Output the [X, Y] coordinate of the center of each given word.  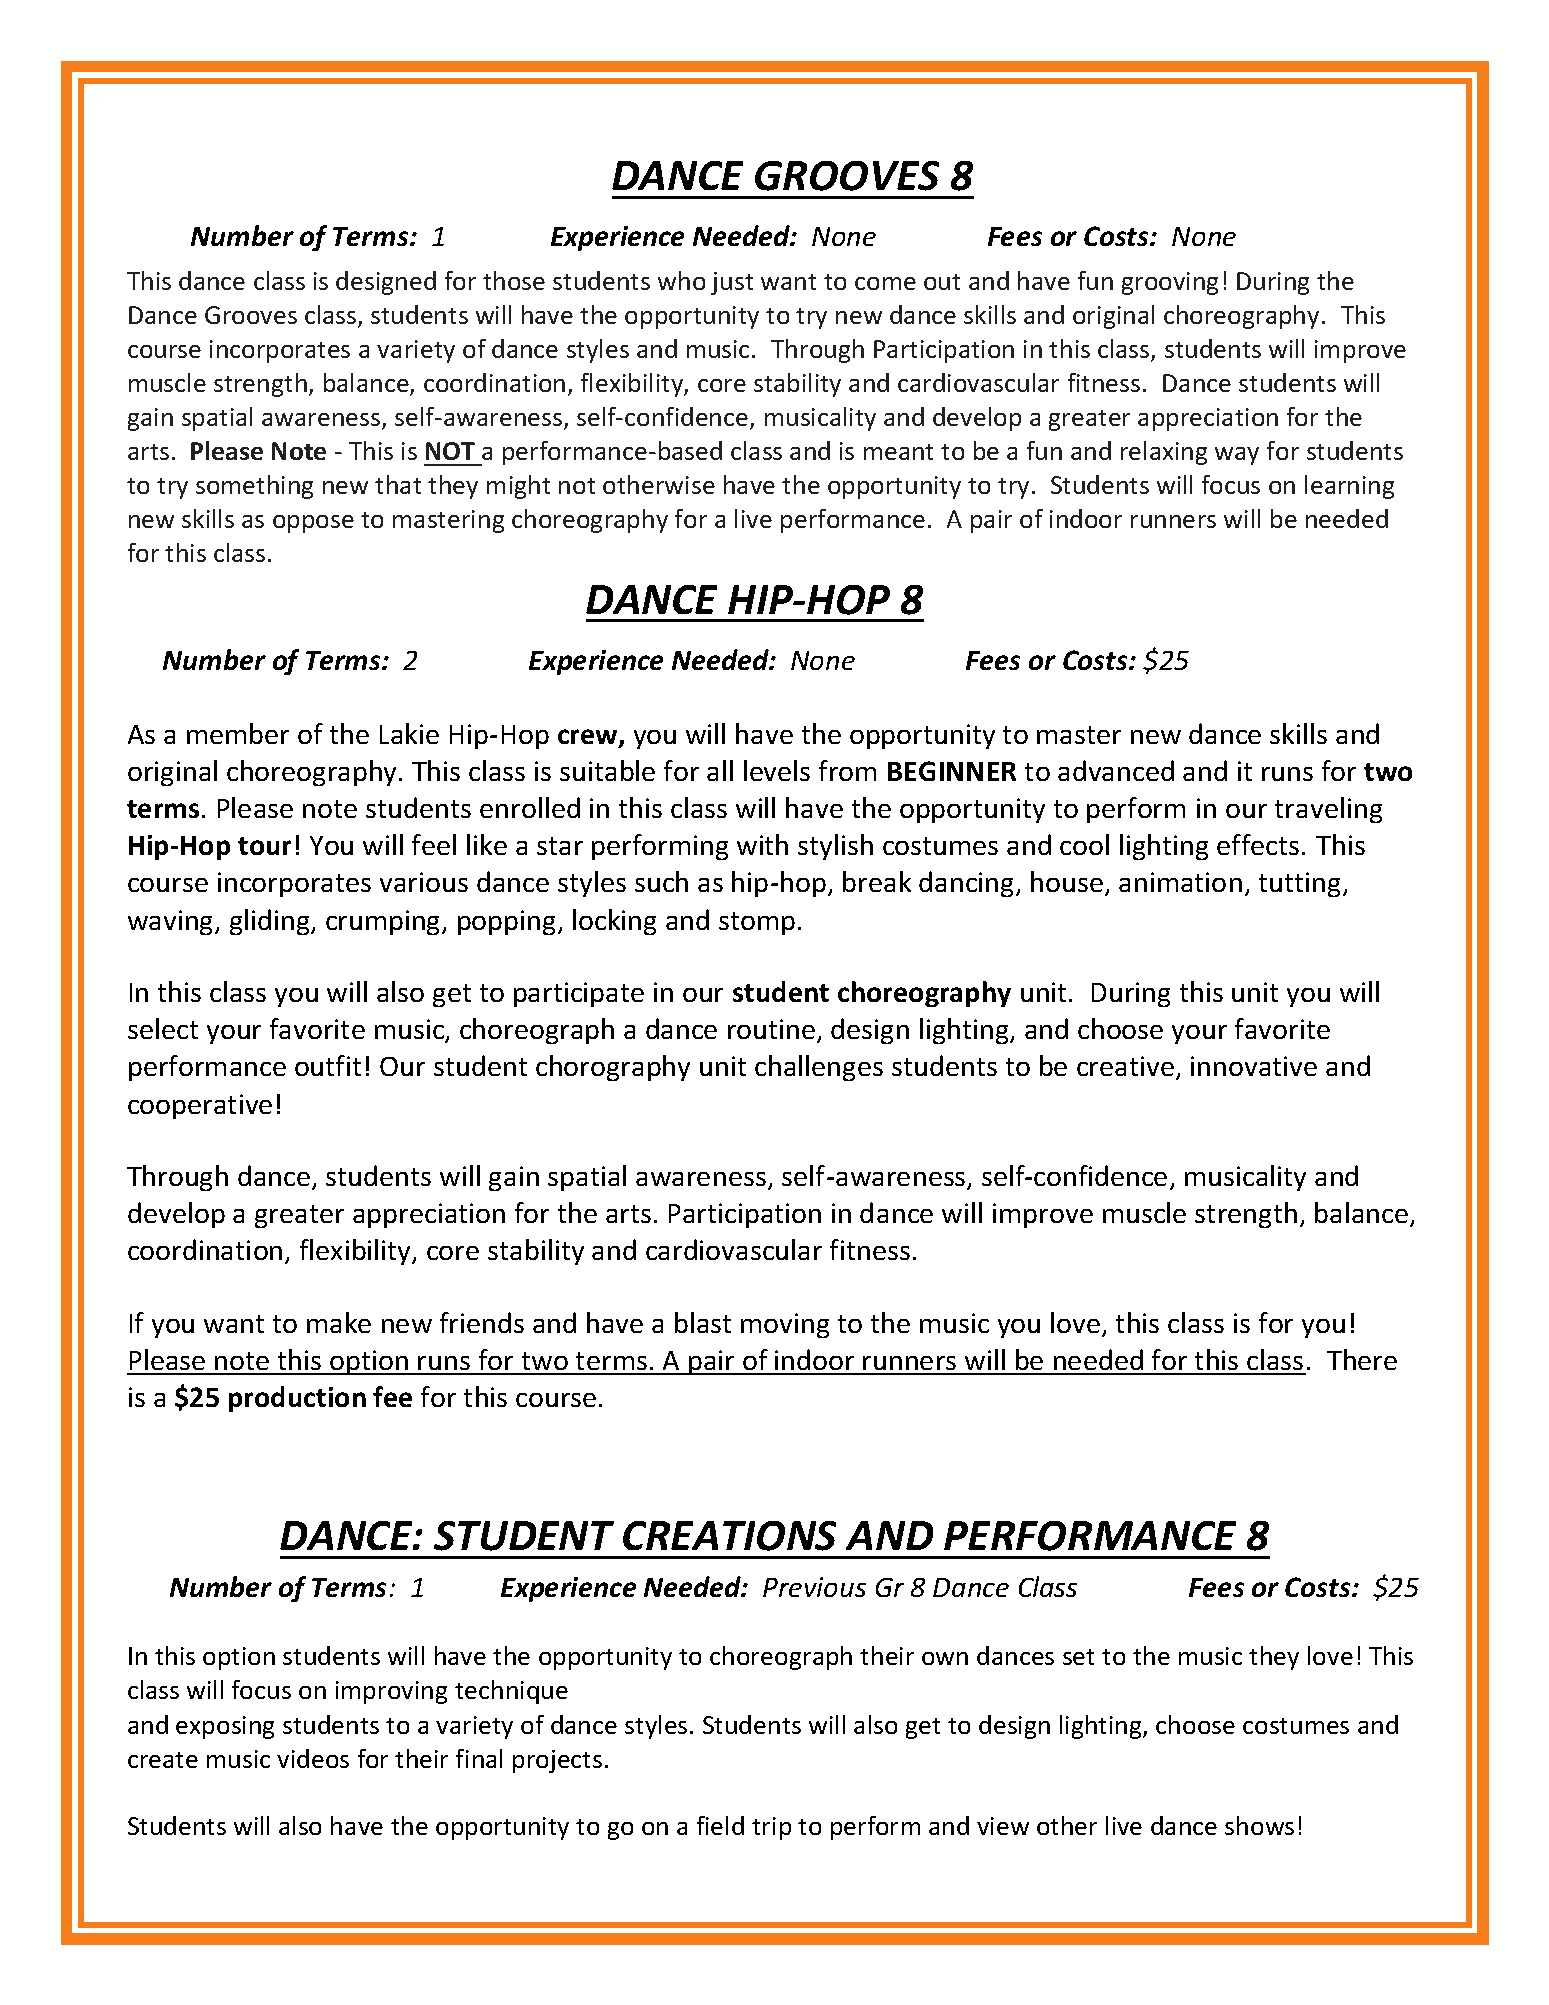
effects [1258, 844]
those [514, 280]
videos [313, 1758]
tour [264, 846]
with [762, 844]
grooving [1170, 283]
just [732, 283]
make [339, 1322]
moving [785, 1325]
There [1362, 1359]
